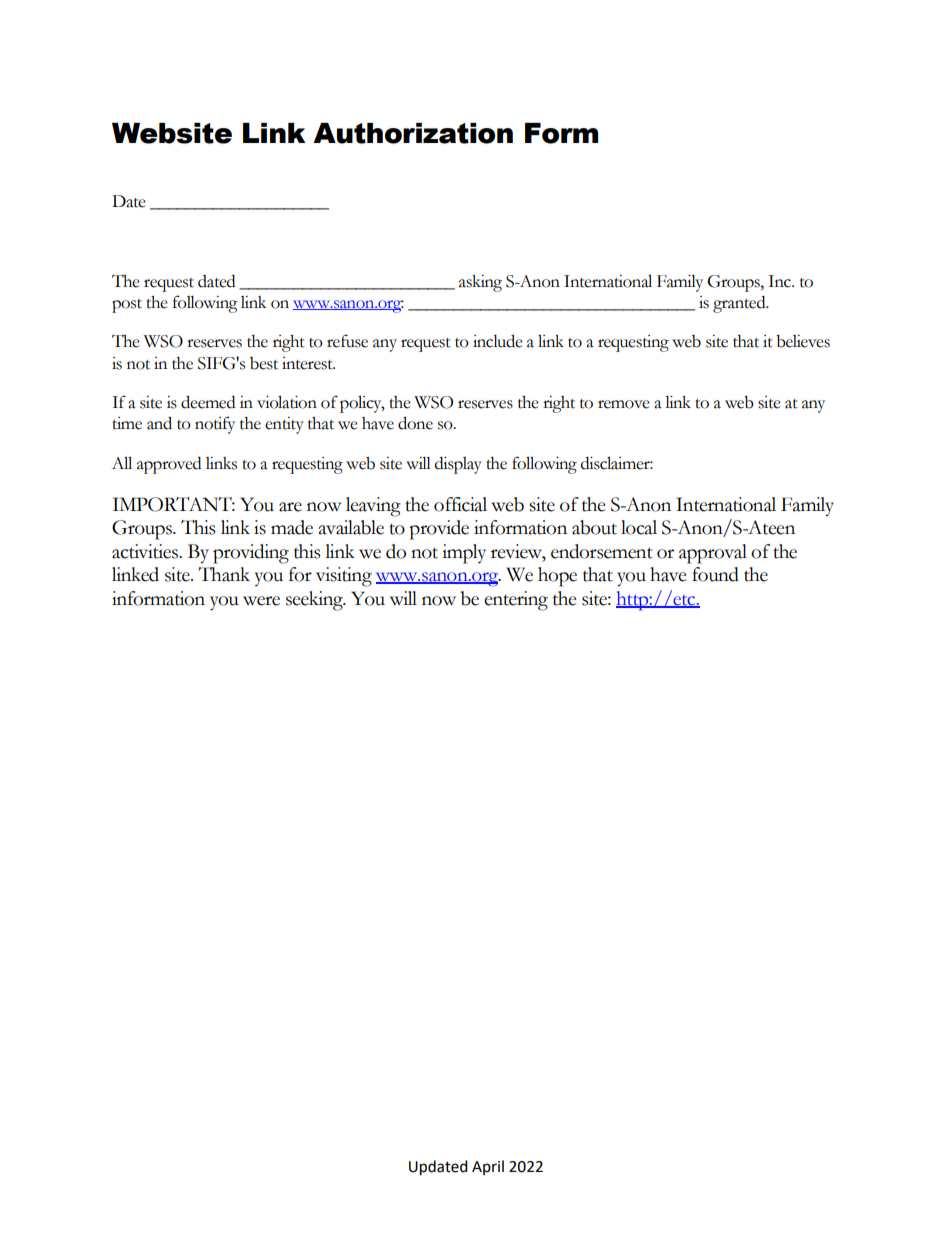 This document has width=952, height=1233. I want to click on post, so click(127, 306).
